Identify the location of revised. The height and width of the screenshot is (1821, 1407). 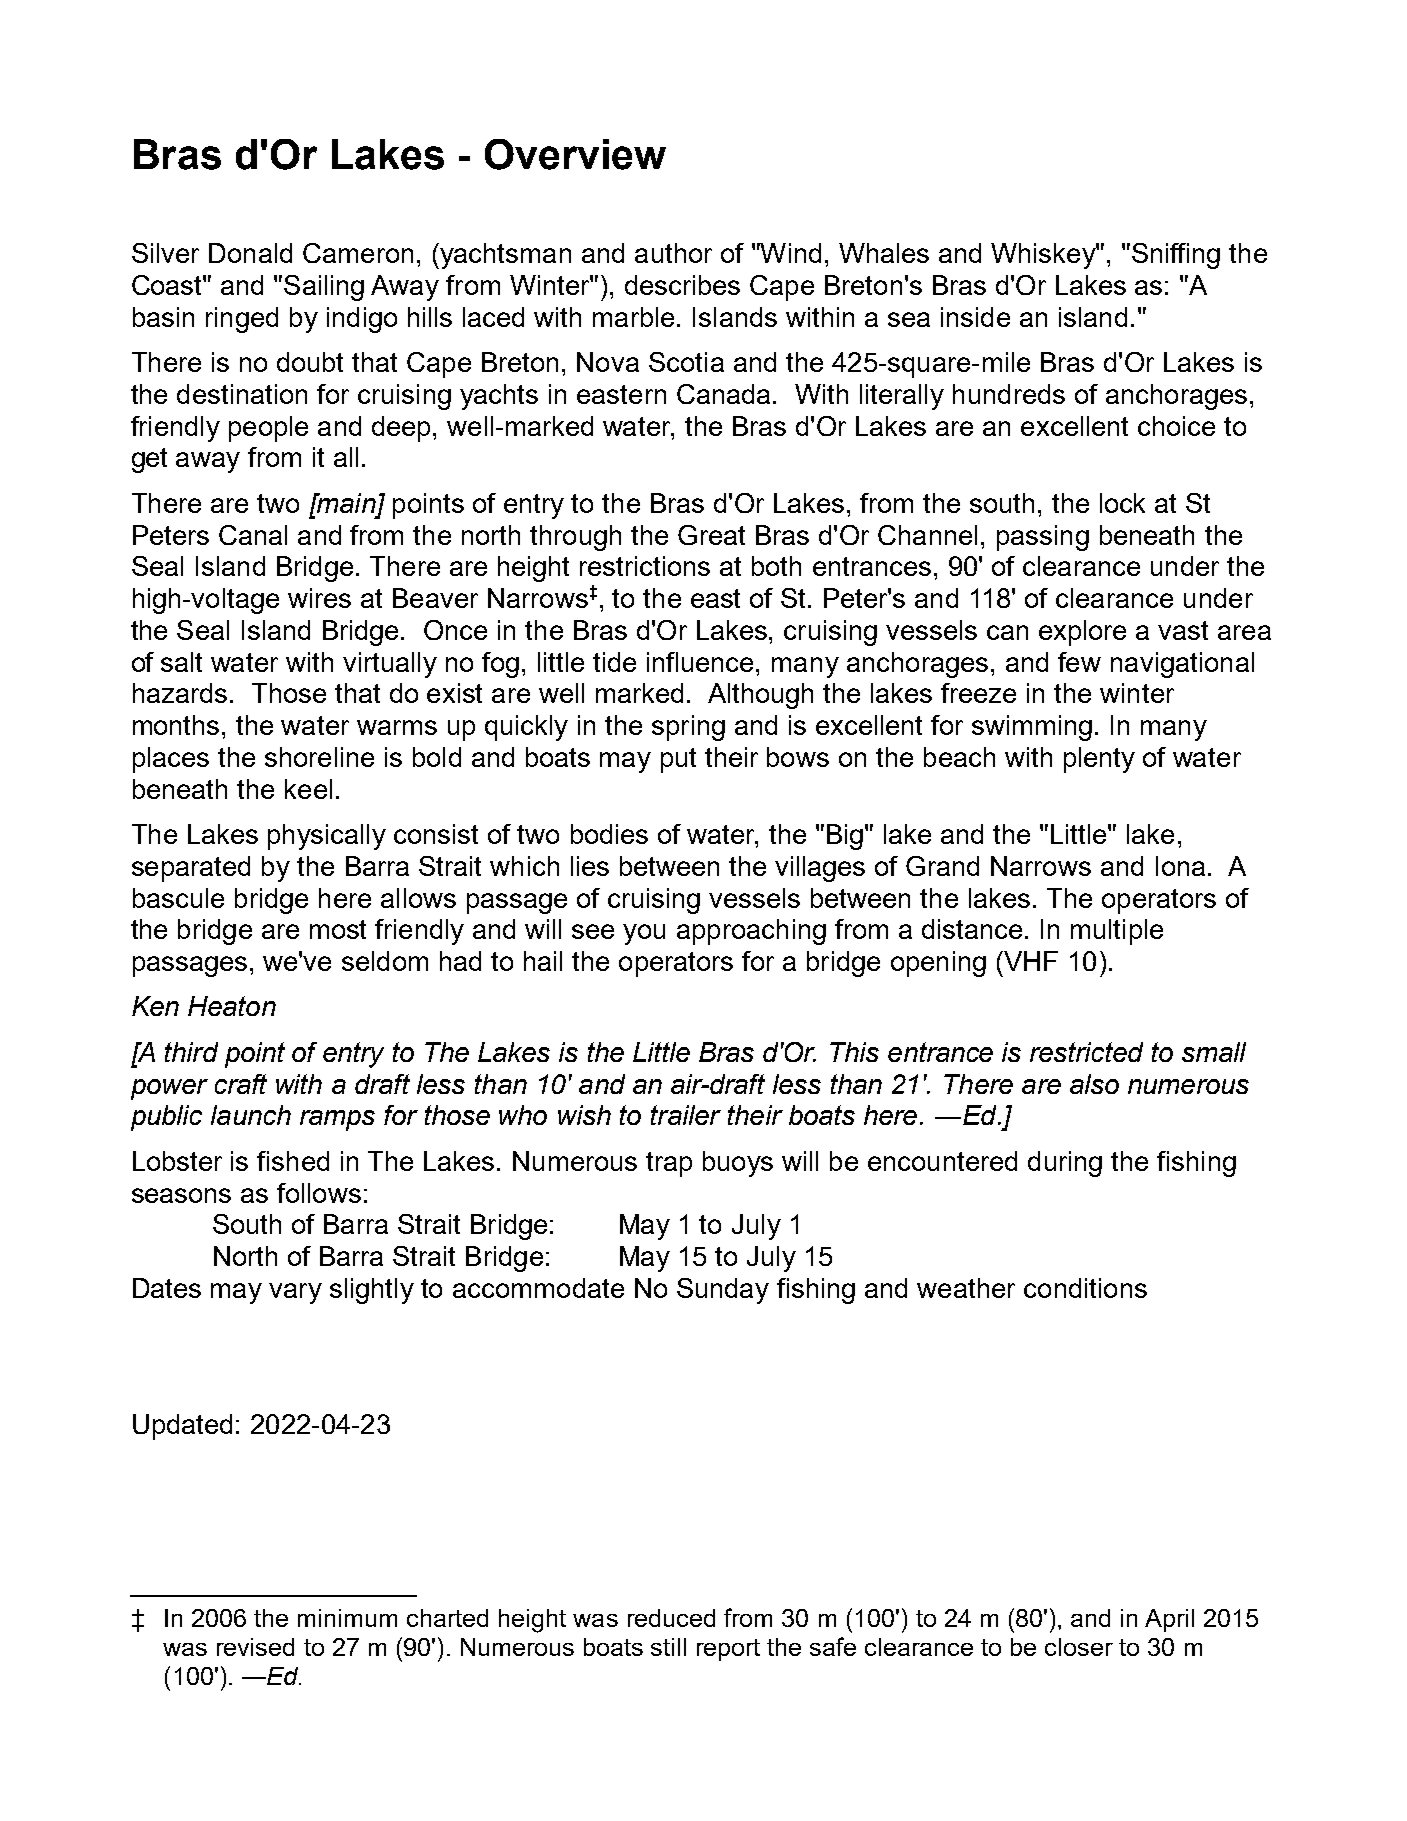
(255, 1647).
